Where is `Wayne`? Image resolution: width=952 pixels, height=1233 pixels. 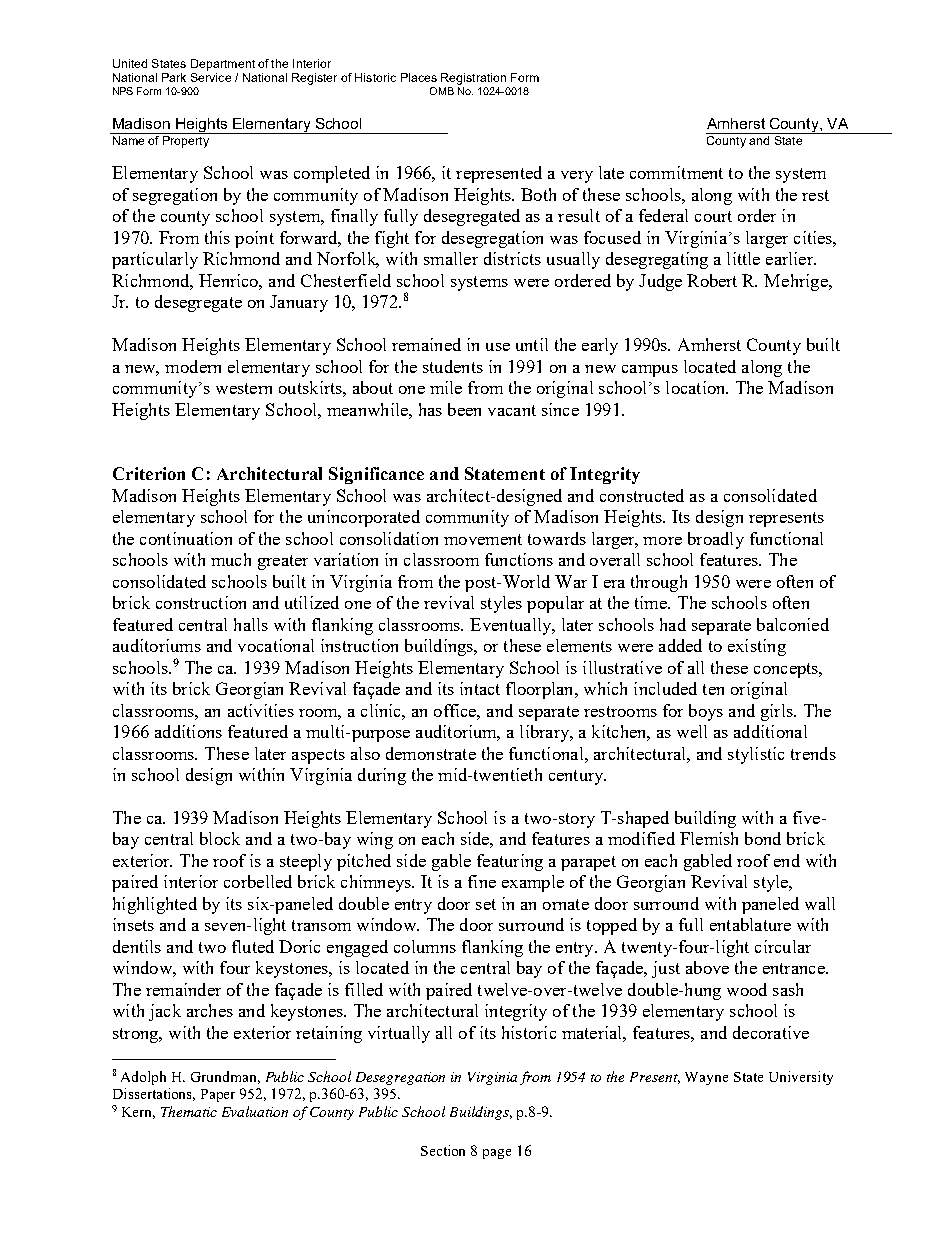 Wayne is located at coordinates (706, 1078).
